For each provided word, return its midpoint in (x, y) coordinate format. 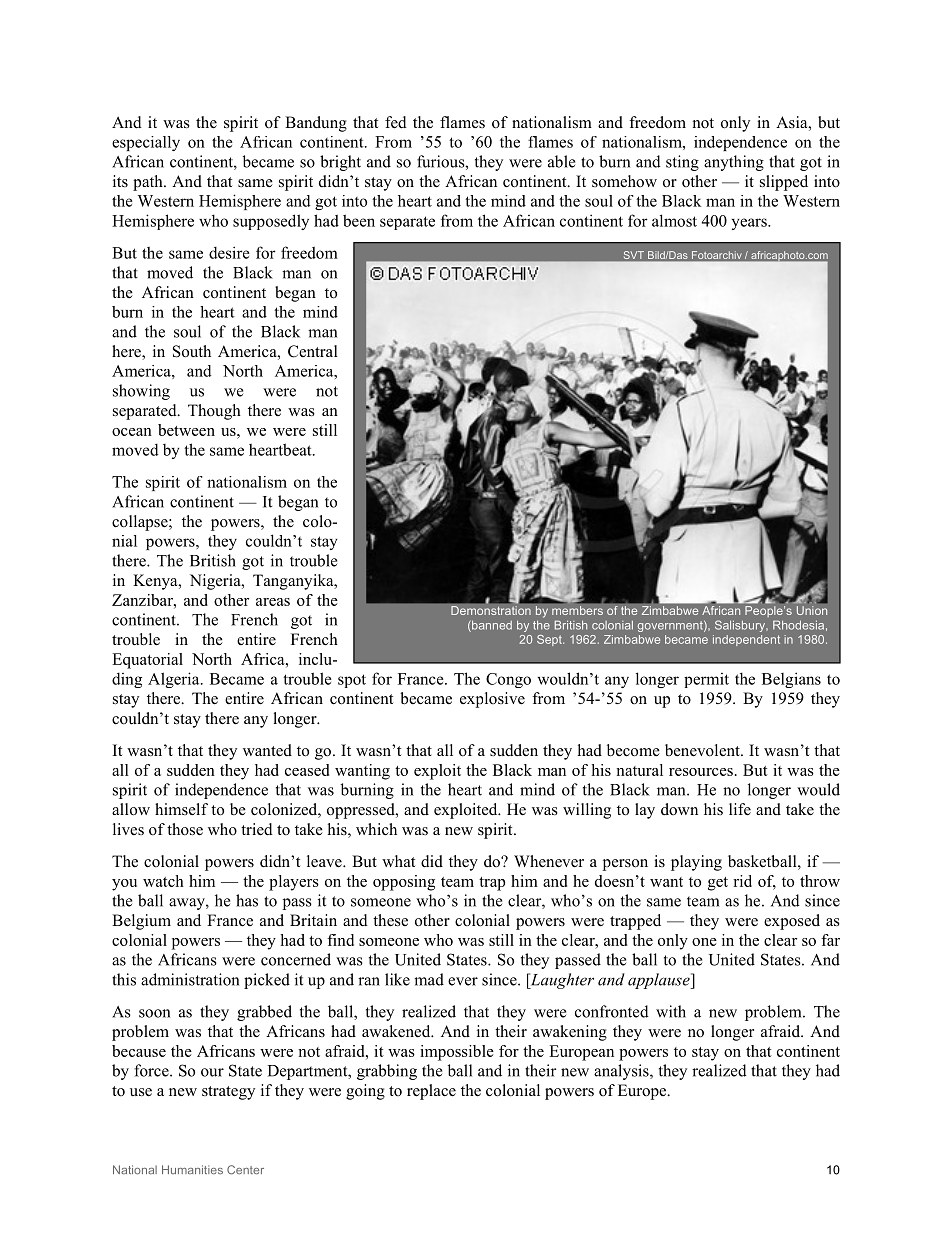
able (561, 161)
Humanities (192, 1169)
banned (491, 626)
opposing (404, 883)
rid (742, 881)
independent (746, 640)
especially (146, 143)
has (247, 900)
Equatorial (147, 661)
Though (214, 412)
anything (734, 163)
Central (313, 351)
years (750, 224)
